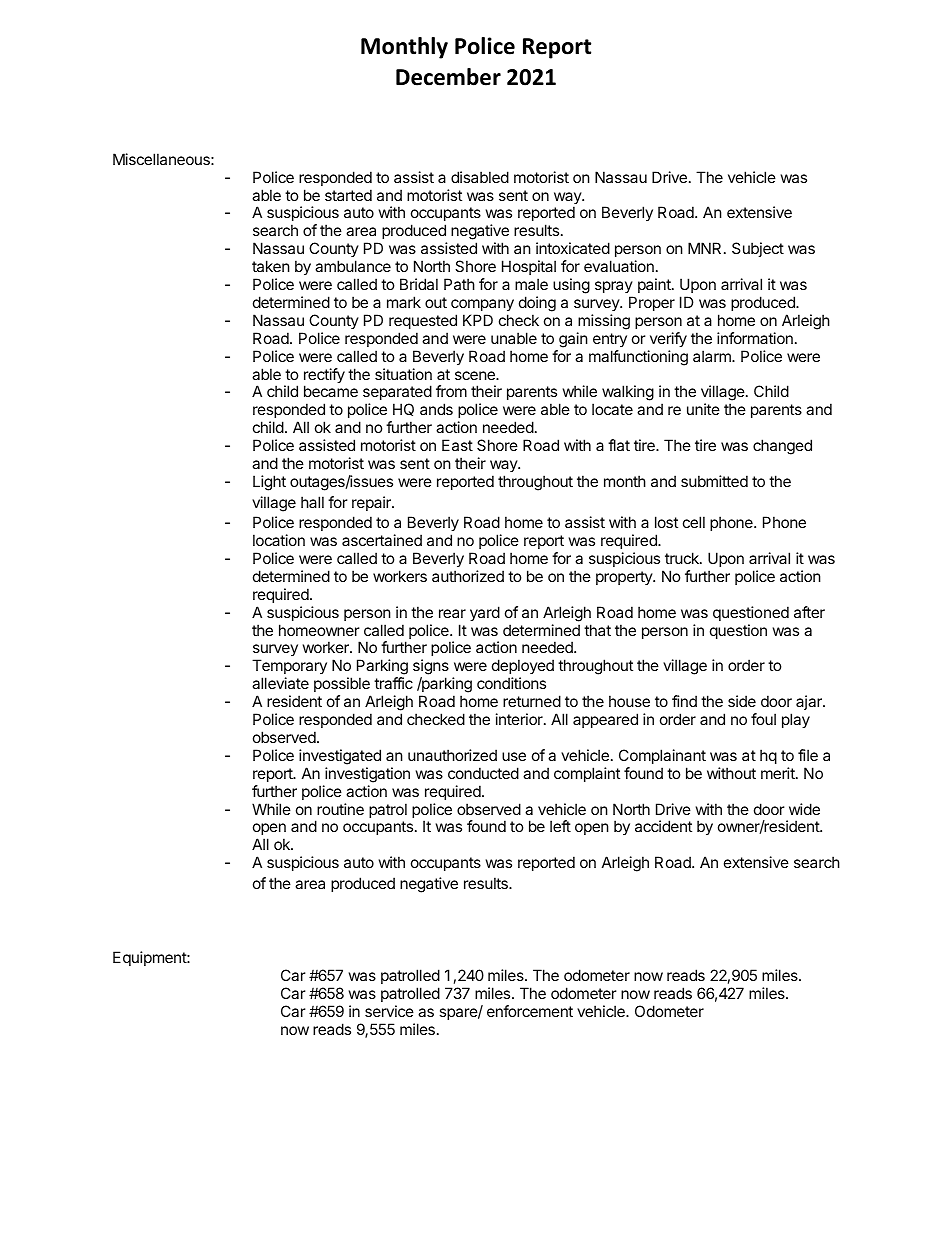  Describe the element at coordinates (530, 1011) in the document. I see `enforcement` at that location.
